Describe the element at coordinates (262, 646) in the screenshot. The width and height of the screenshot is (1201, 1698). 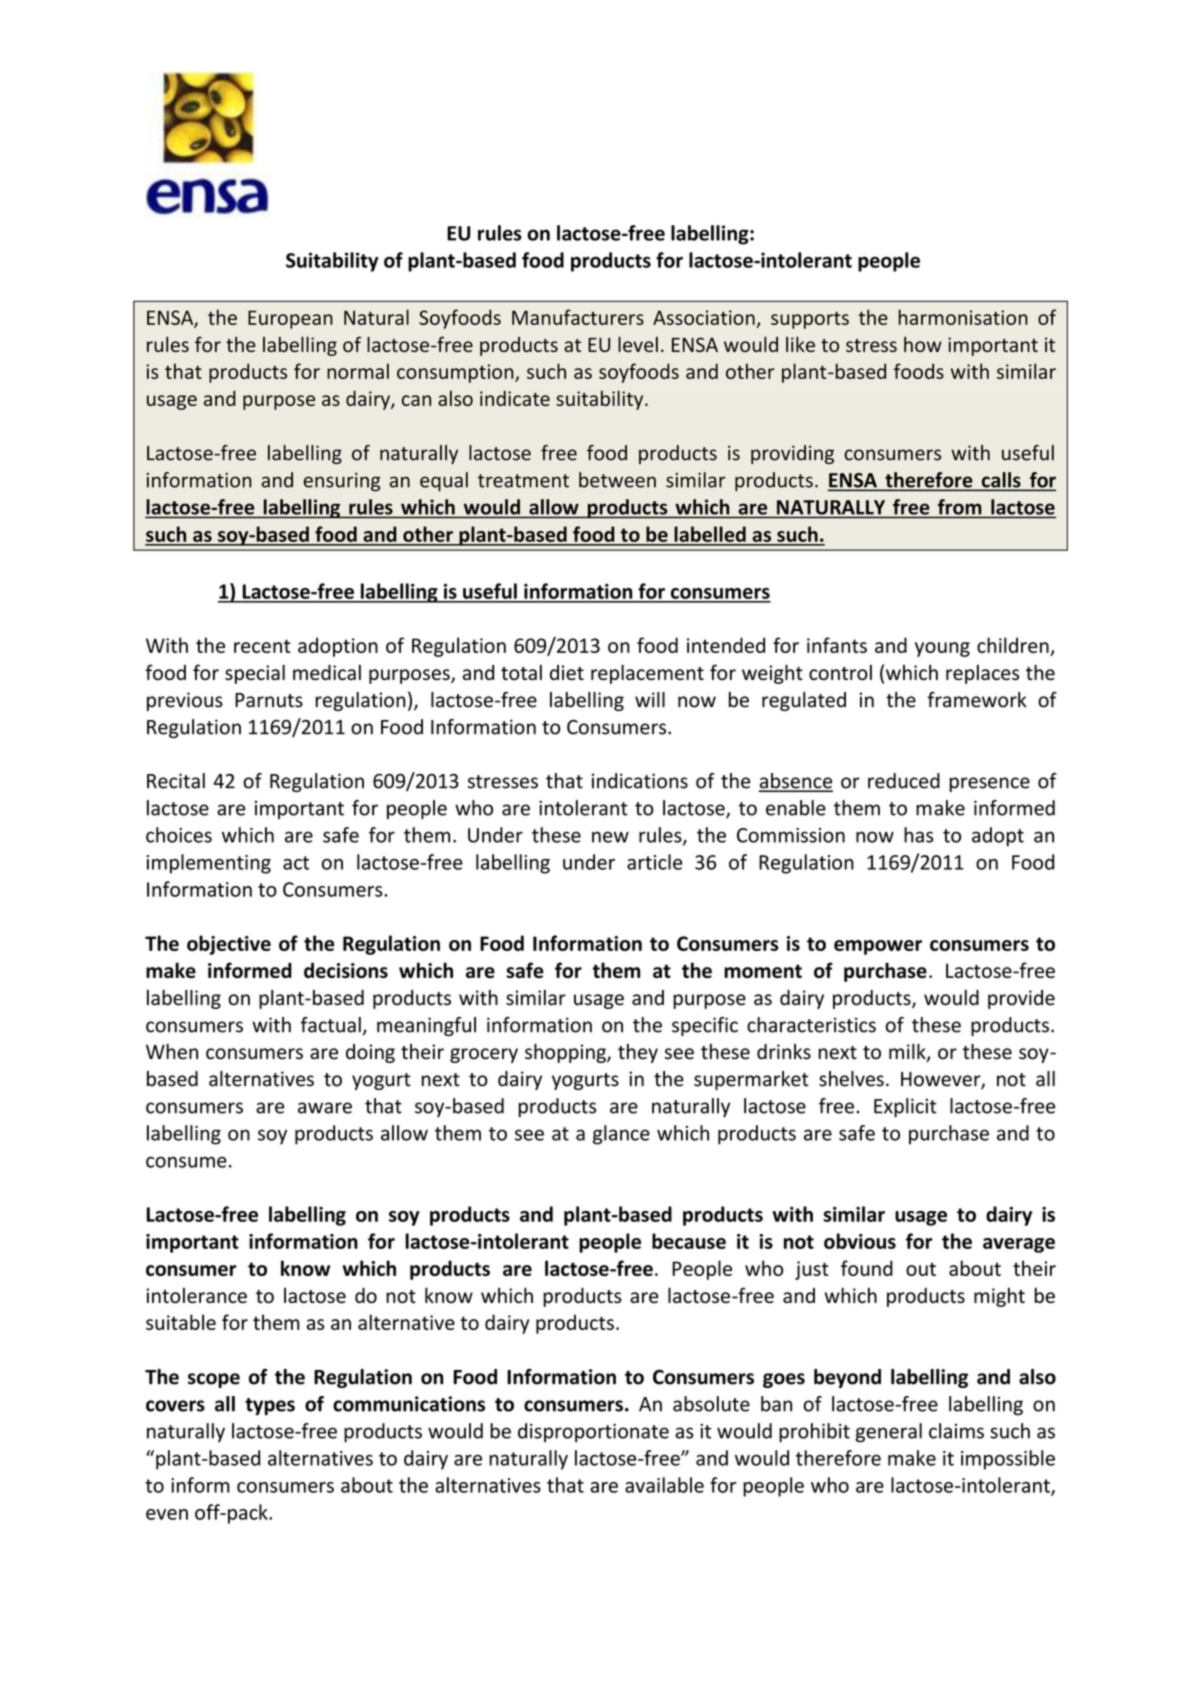
I see `recent` at that location.
